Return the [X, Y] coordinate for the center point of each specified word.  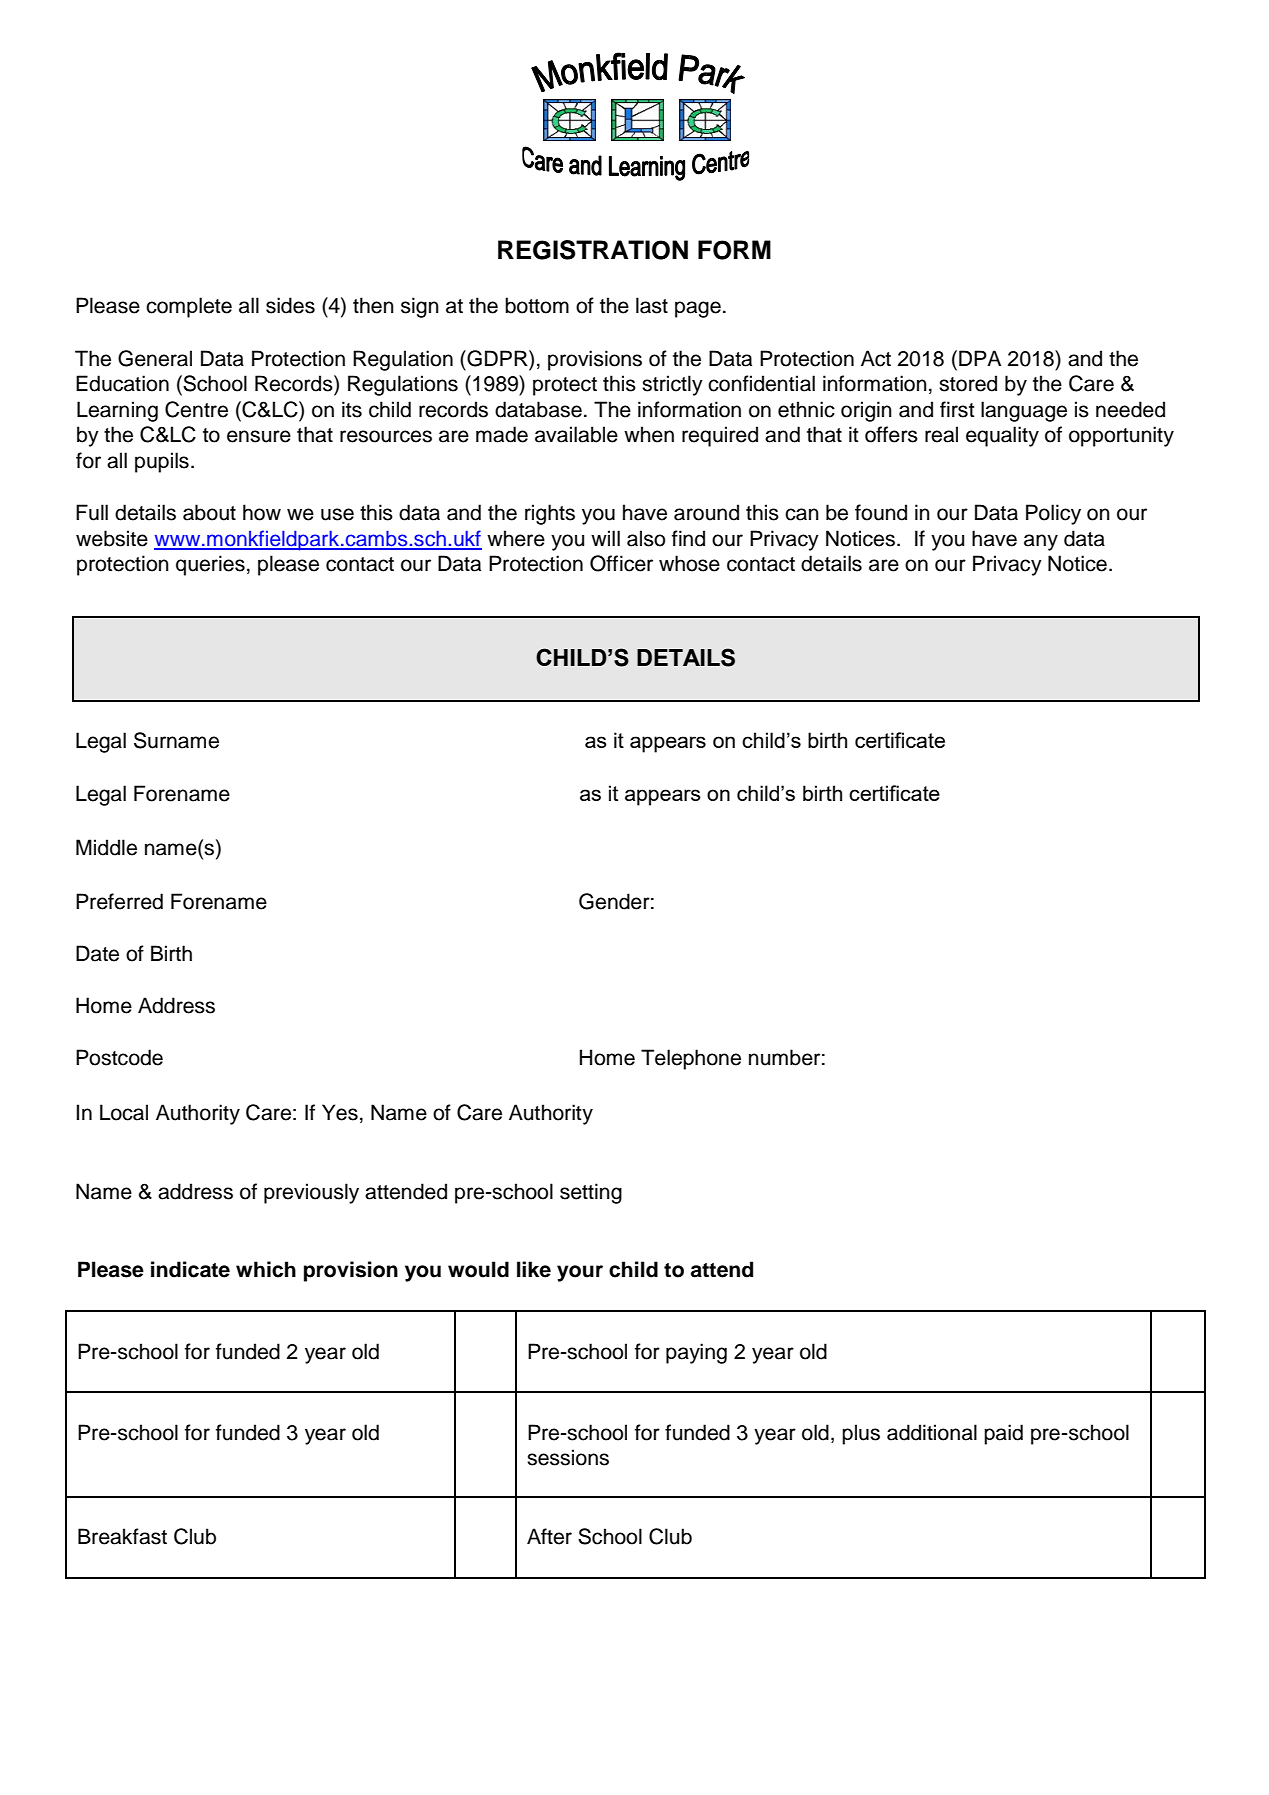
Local [124, 1112]
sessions [568, 1457]
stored [968, 383]
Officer [621, 563]
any [1041, 542]
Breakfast [122, 1536]
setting [591, 1193]
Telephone [691, 1059]
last [652, 305]
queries [210, 565]
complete [189, 307]
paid [1003, 1434]
